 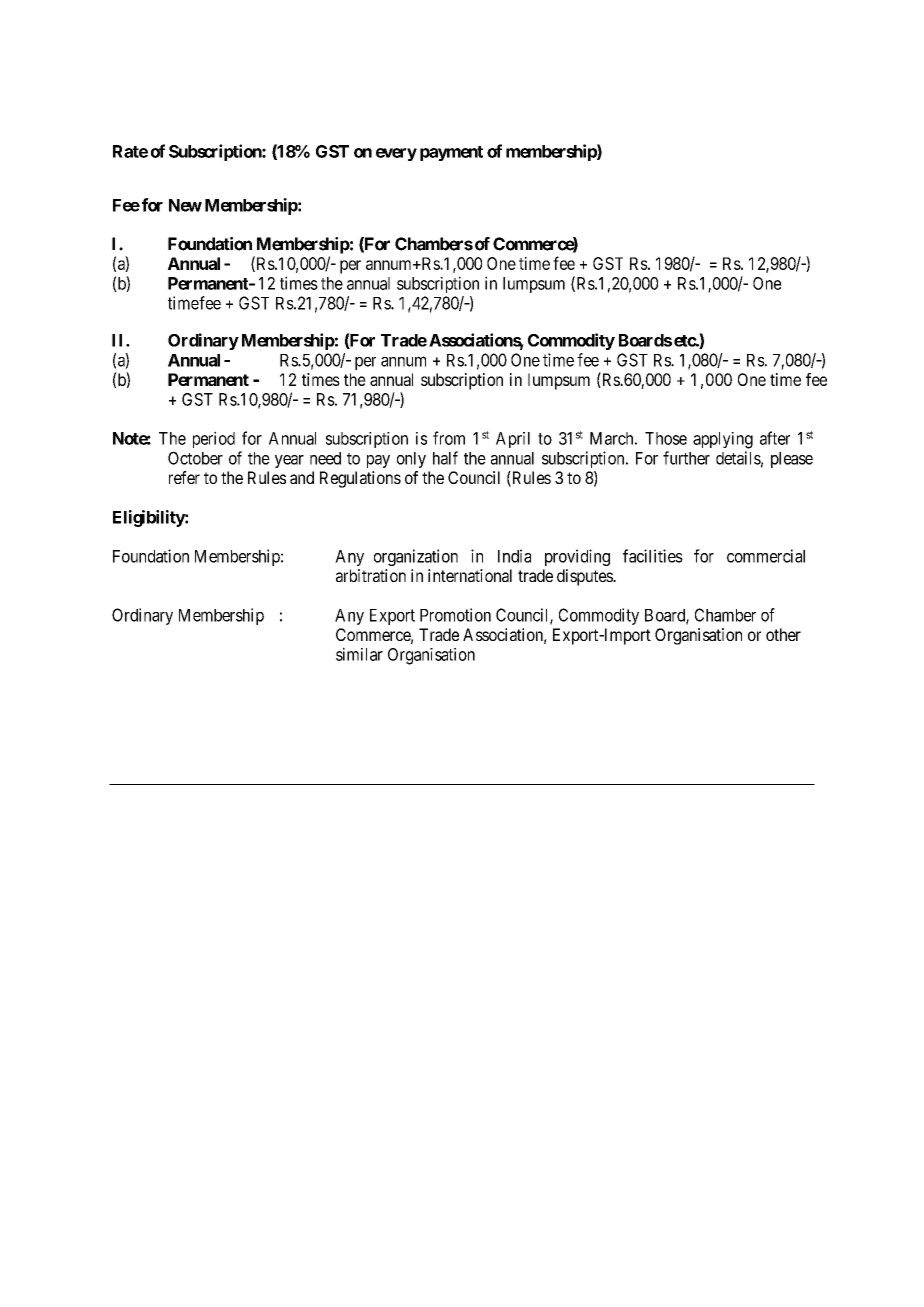 What do you see at coordinates (214, 439) in the screenshot?
I see `period` at bounding box center [214, 439].
